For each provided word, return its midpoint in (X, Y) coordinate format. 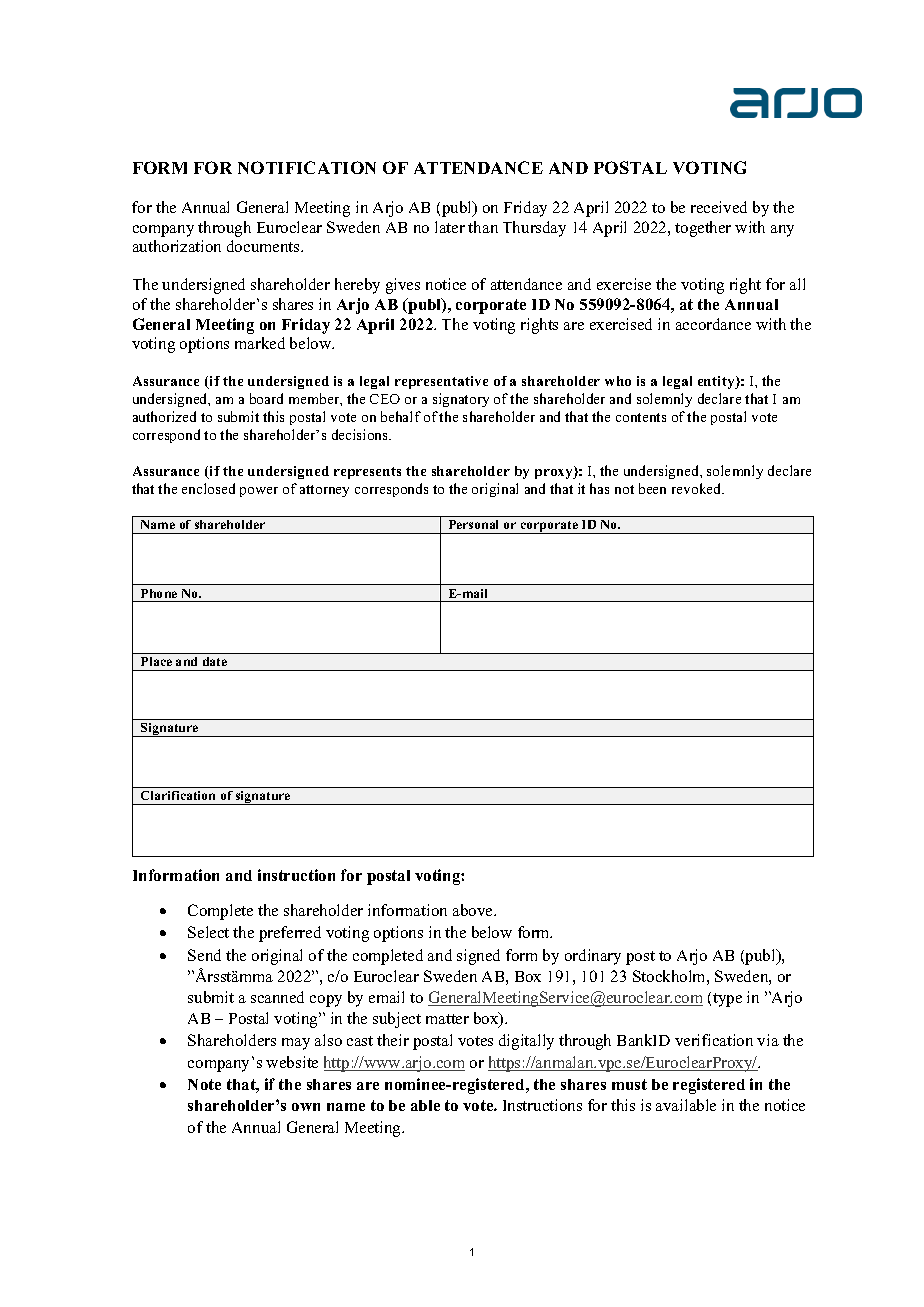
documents (264, 246)
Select (208, 932)
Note (204, 1084)
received (719, 207)
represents (367, 473)
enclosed (208, 488)
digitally (526, 1042)
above (474, 910)
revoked (698, 488)
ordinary (593, 957)
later (450, 227)
